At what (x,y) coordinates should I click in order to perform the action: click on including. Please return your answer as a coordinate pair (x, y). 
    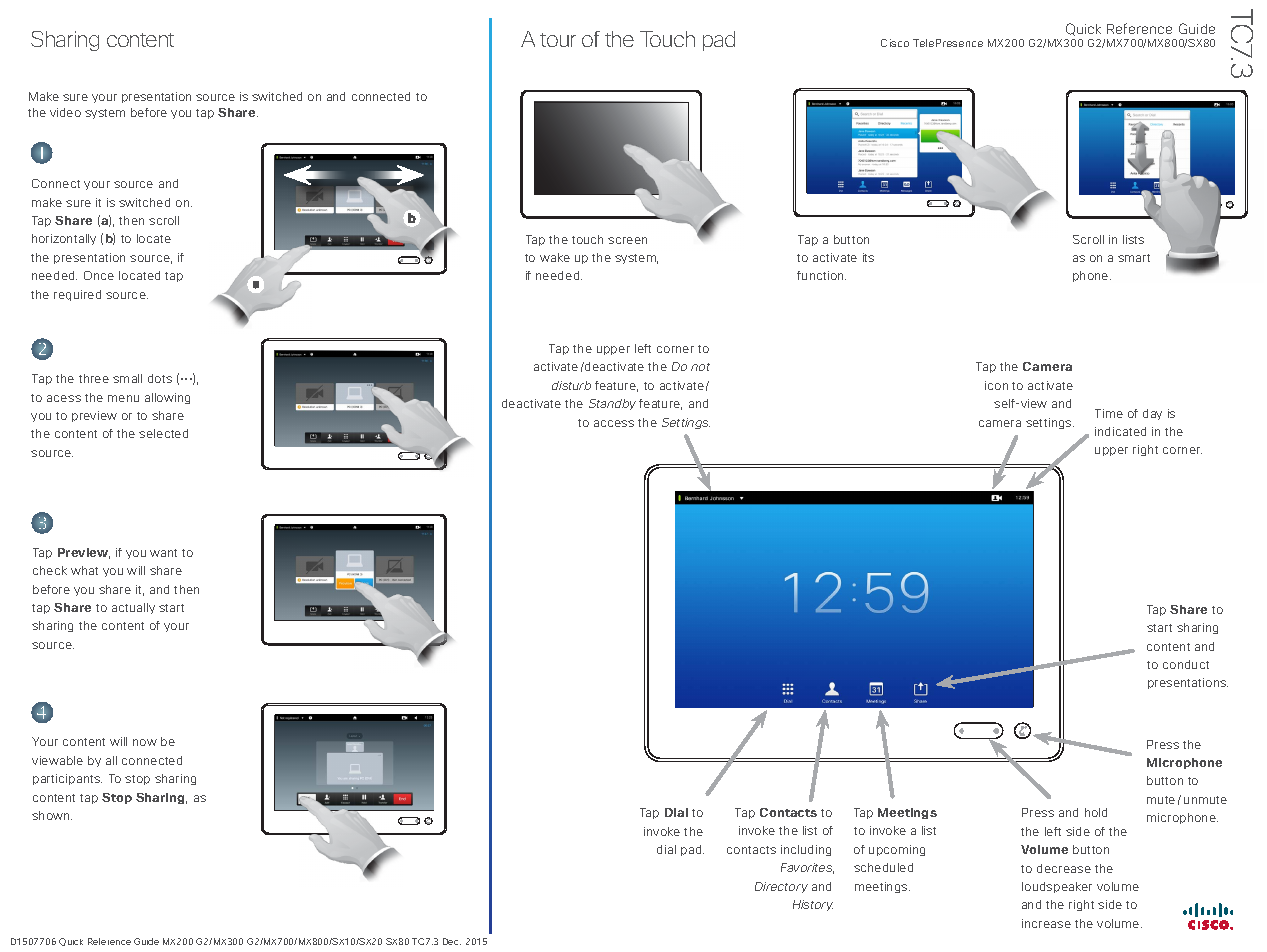
    Looking at the image, I should click on (806, 850).
